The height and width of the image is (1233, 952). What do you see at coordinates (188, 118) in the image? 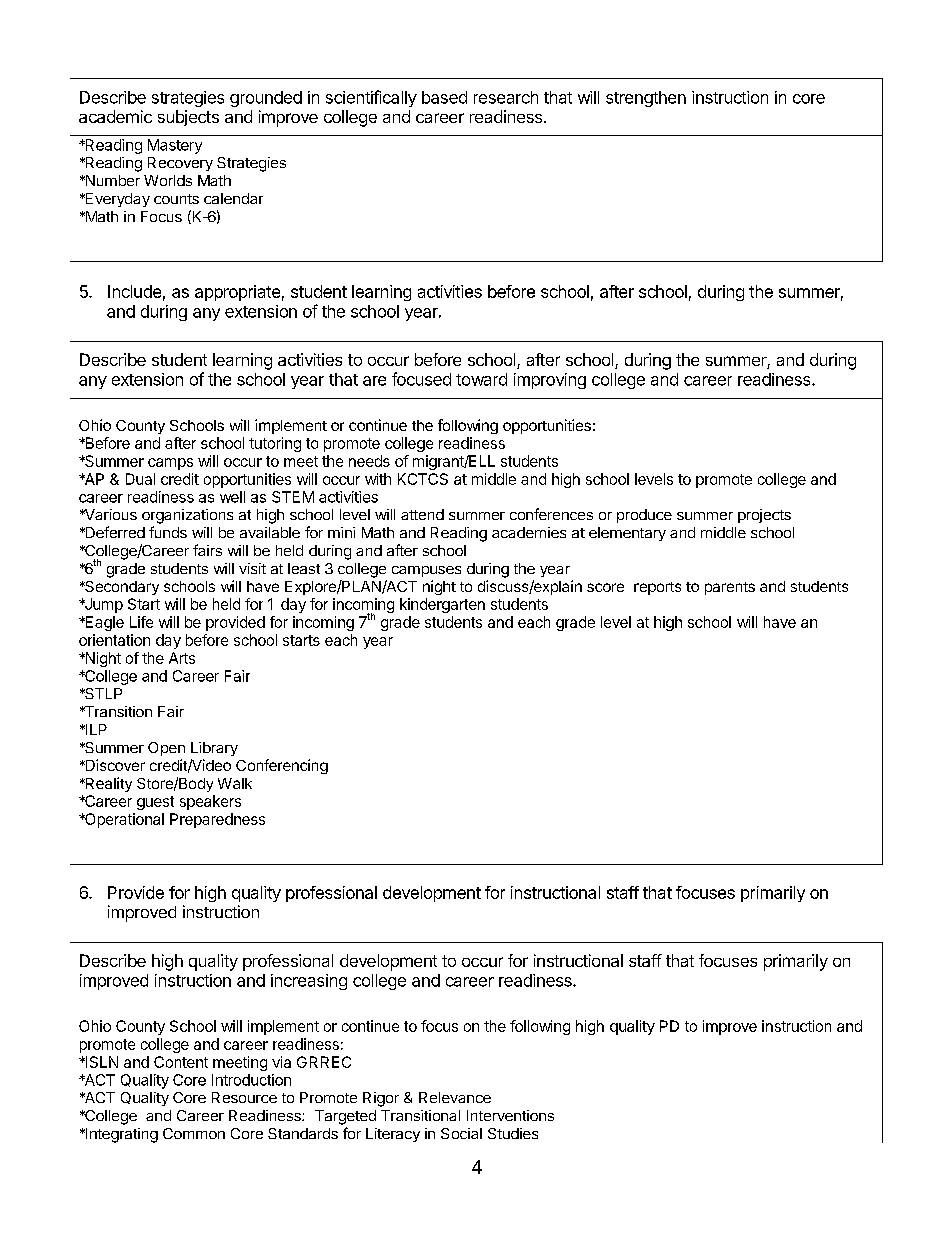
I see `subjects` at bounding box center [188, 118].
